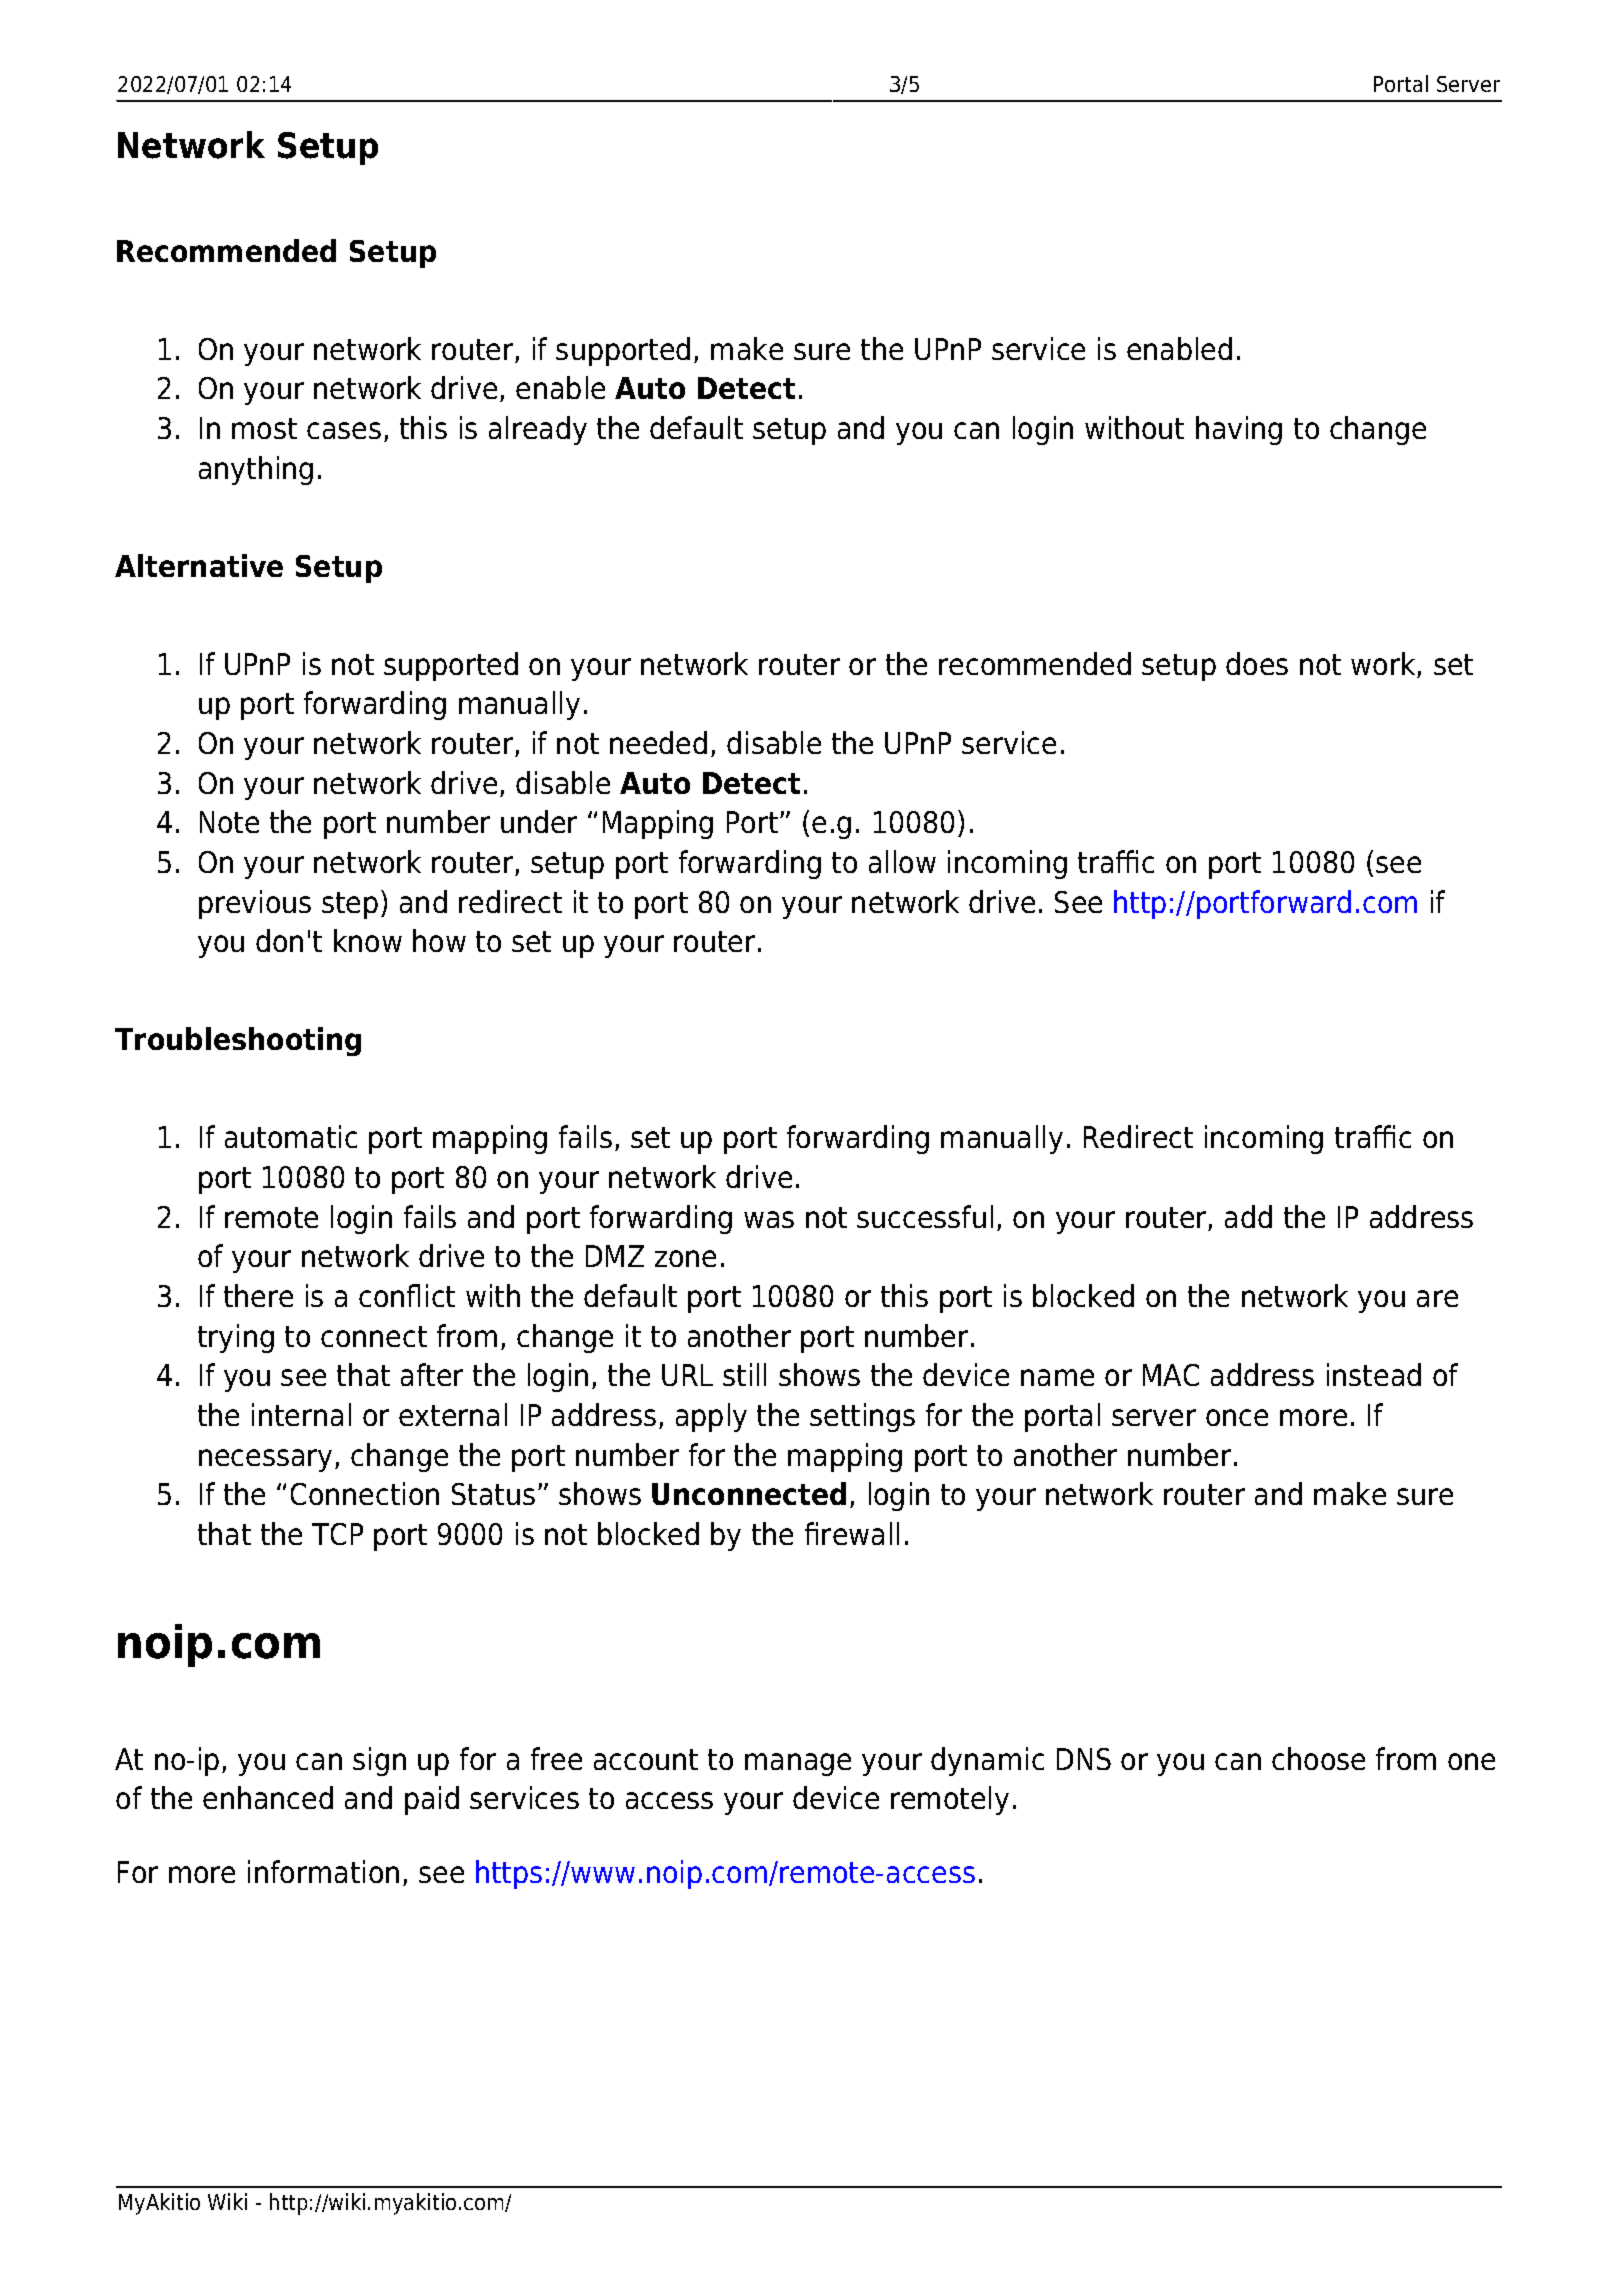 The image size is (1618, 2288). What do you see at coordinates (1374, 1374) in the page?
I see `instead` at bounding box center [1374, 1374].
